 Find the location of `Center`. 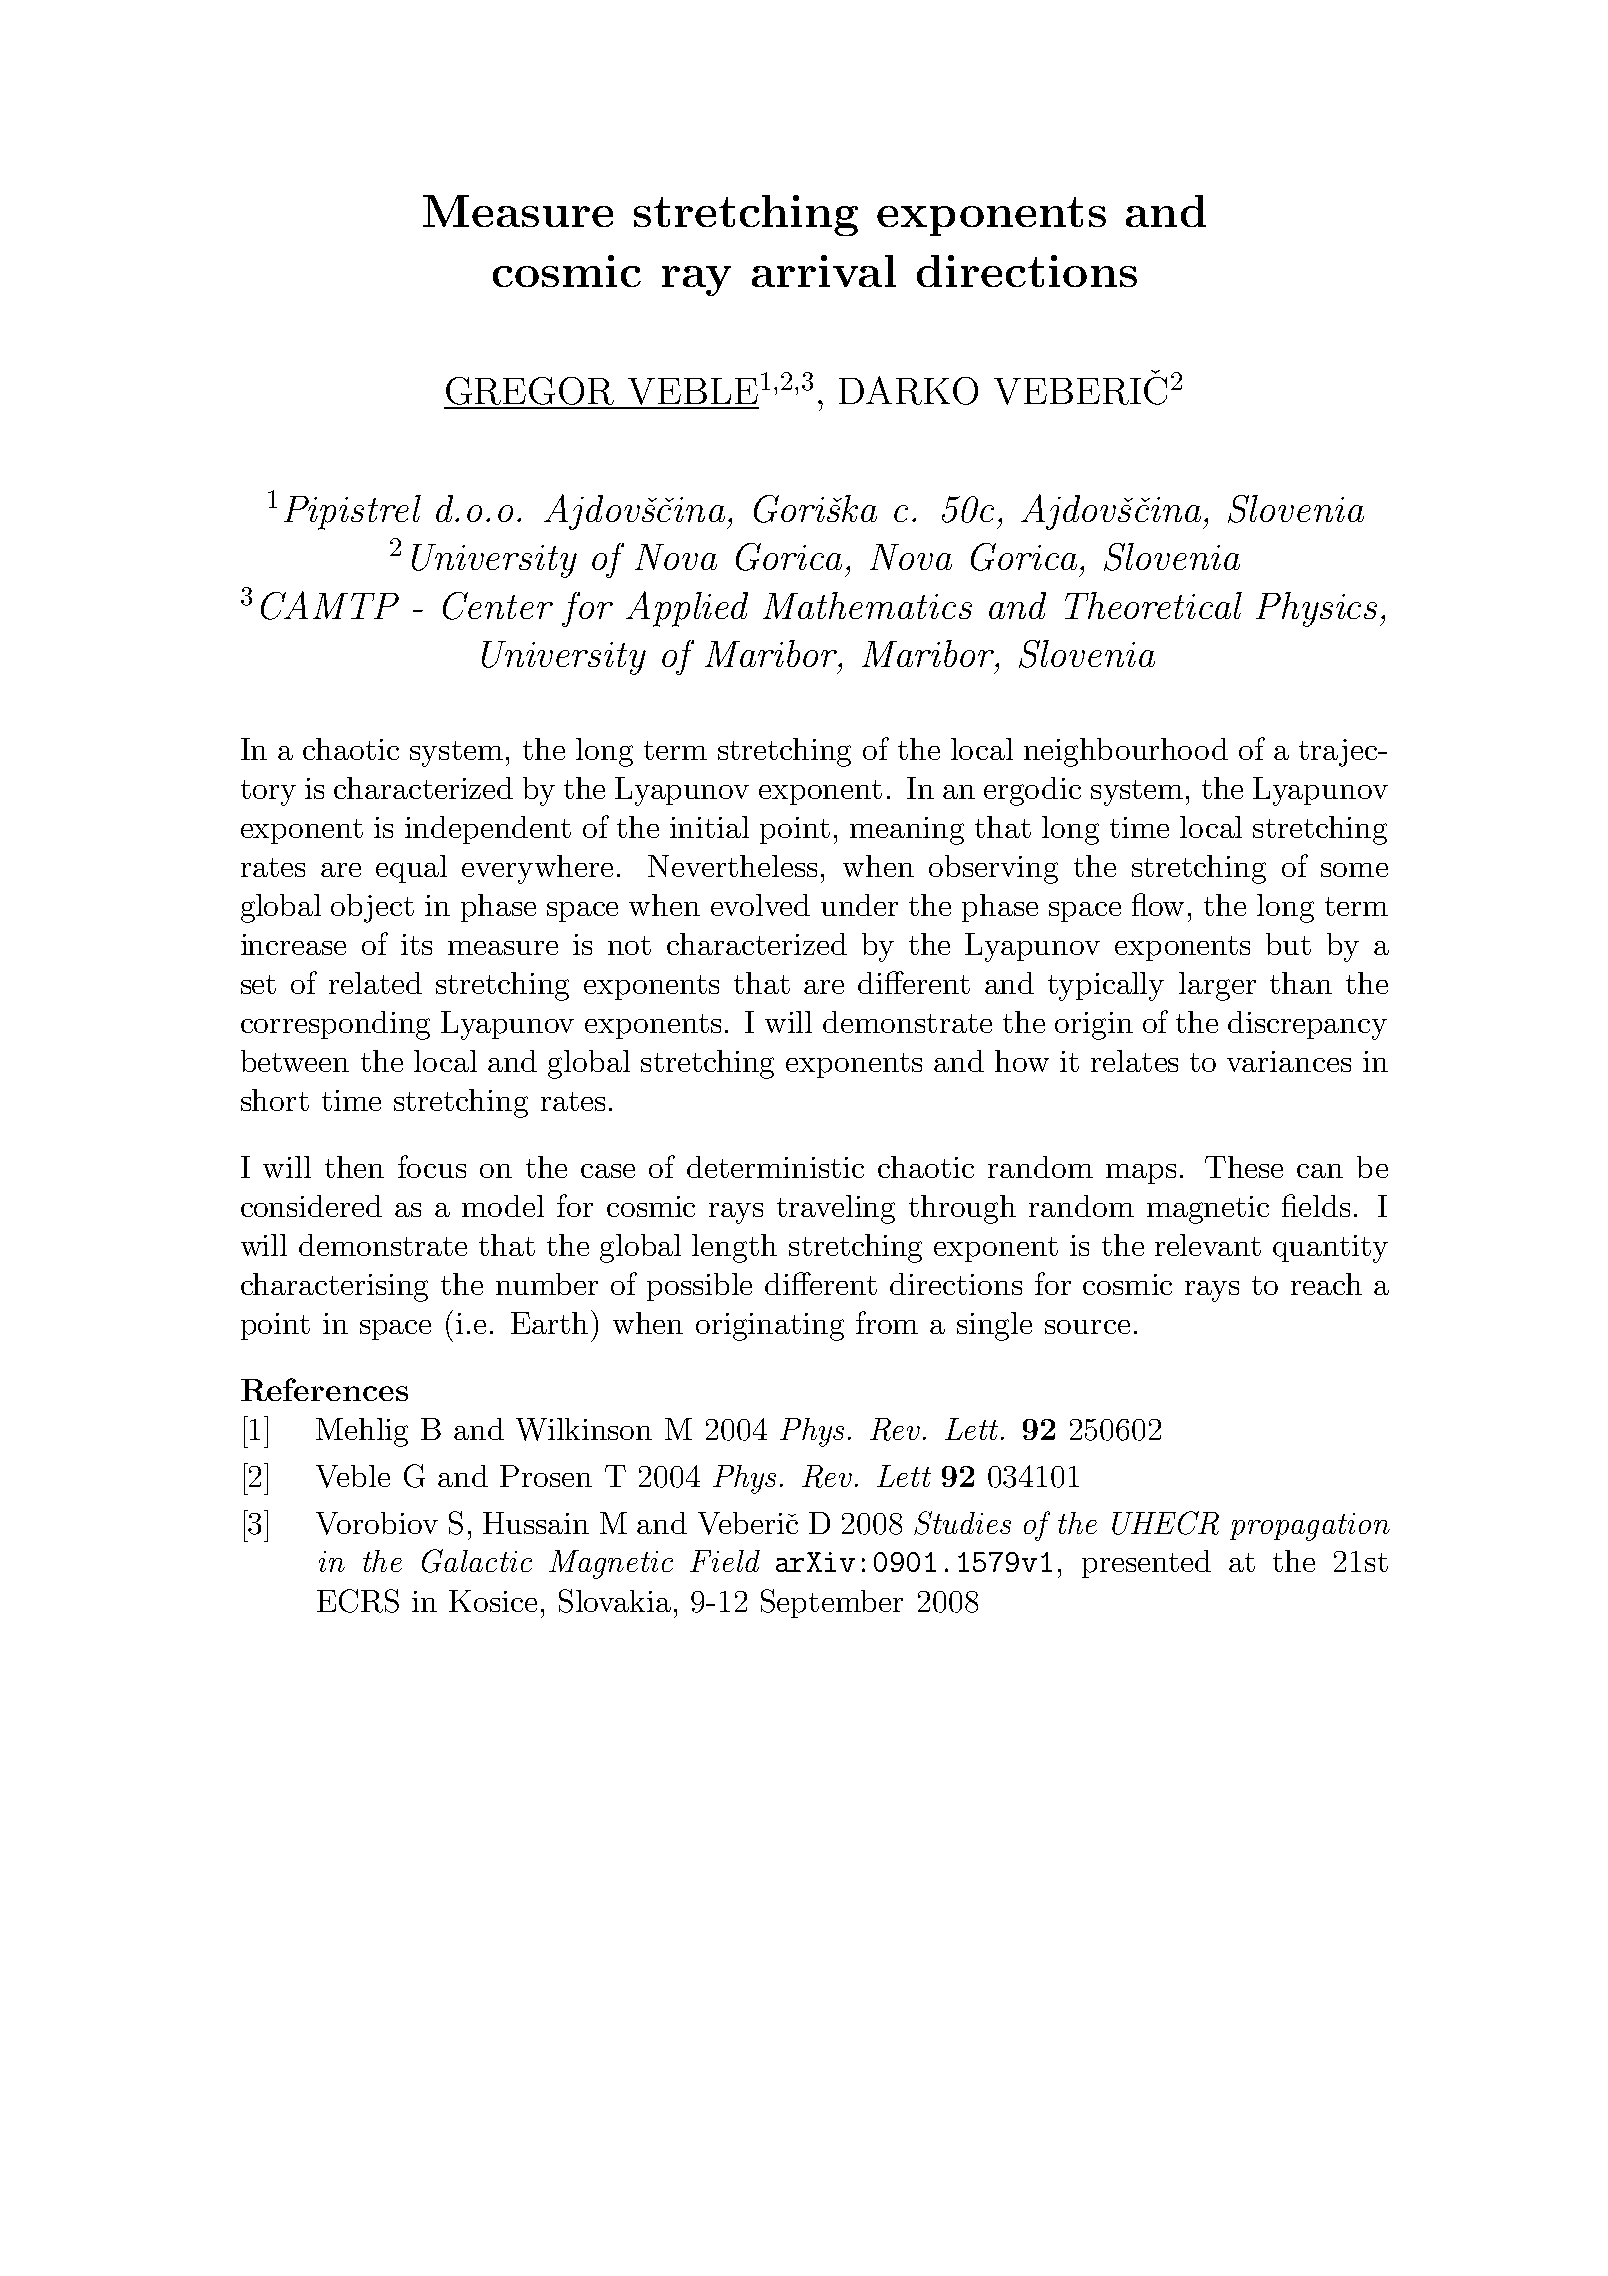

Center is located at coordinates (498, 606).
